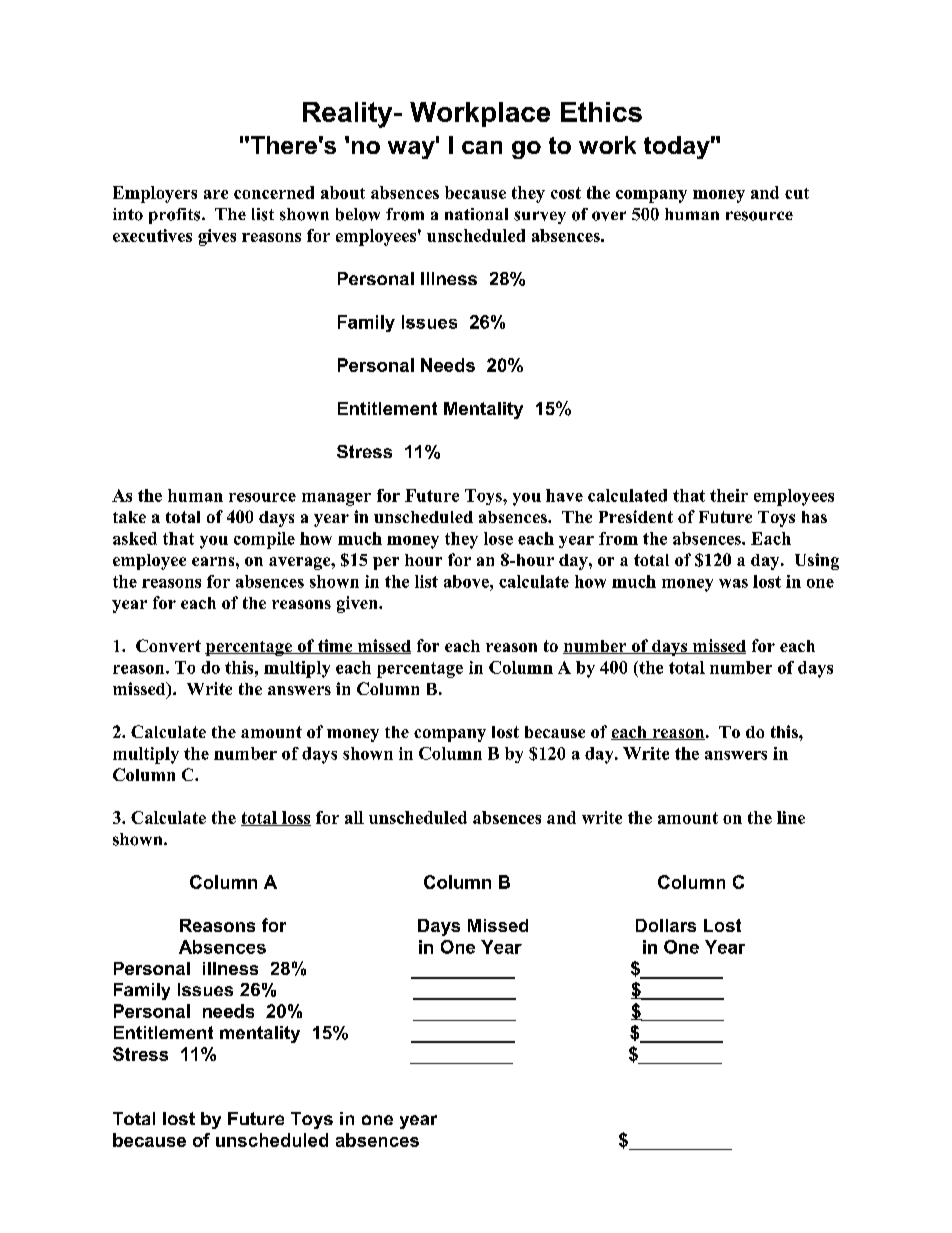 Image resolution: width=952 pixels, height=1233 pixels. Describe the element at coordinates (217, 237) in the image. I see `gives` at that location.
